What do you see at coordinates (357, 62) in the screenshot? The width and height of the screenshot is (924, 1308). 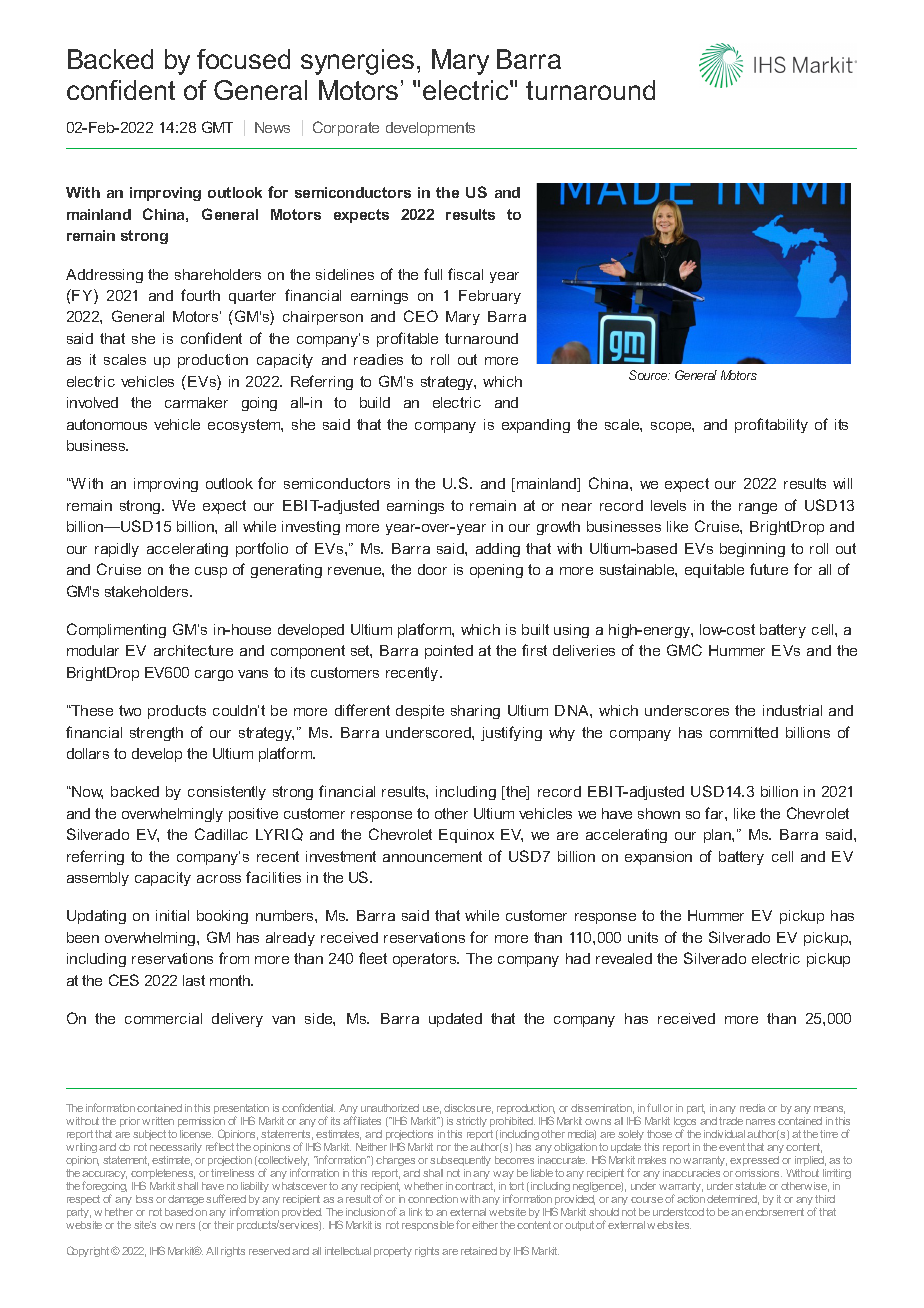 I see `synergies` at bounding box center [357, 62].
